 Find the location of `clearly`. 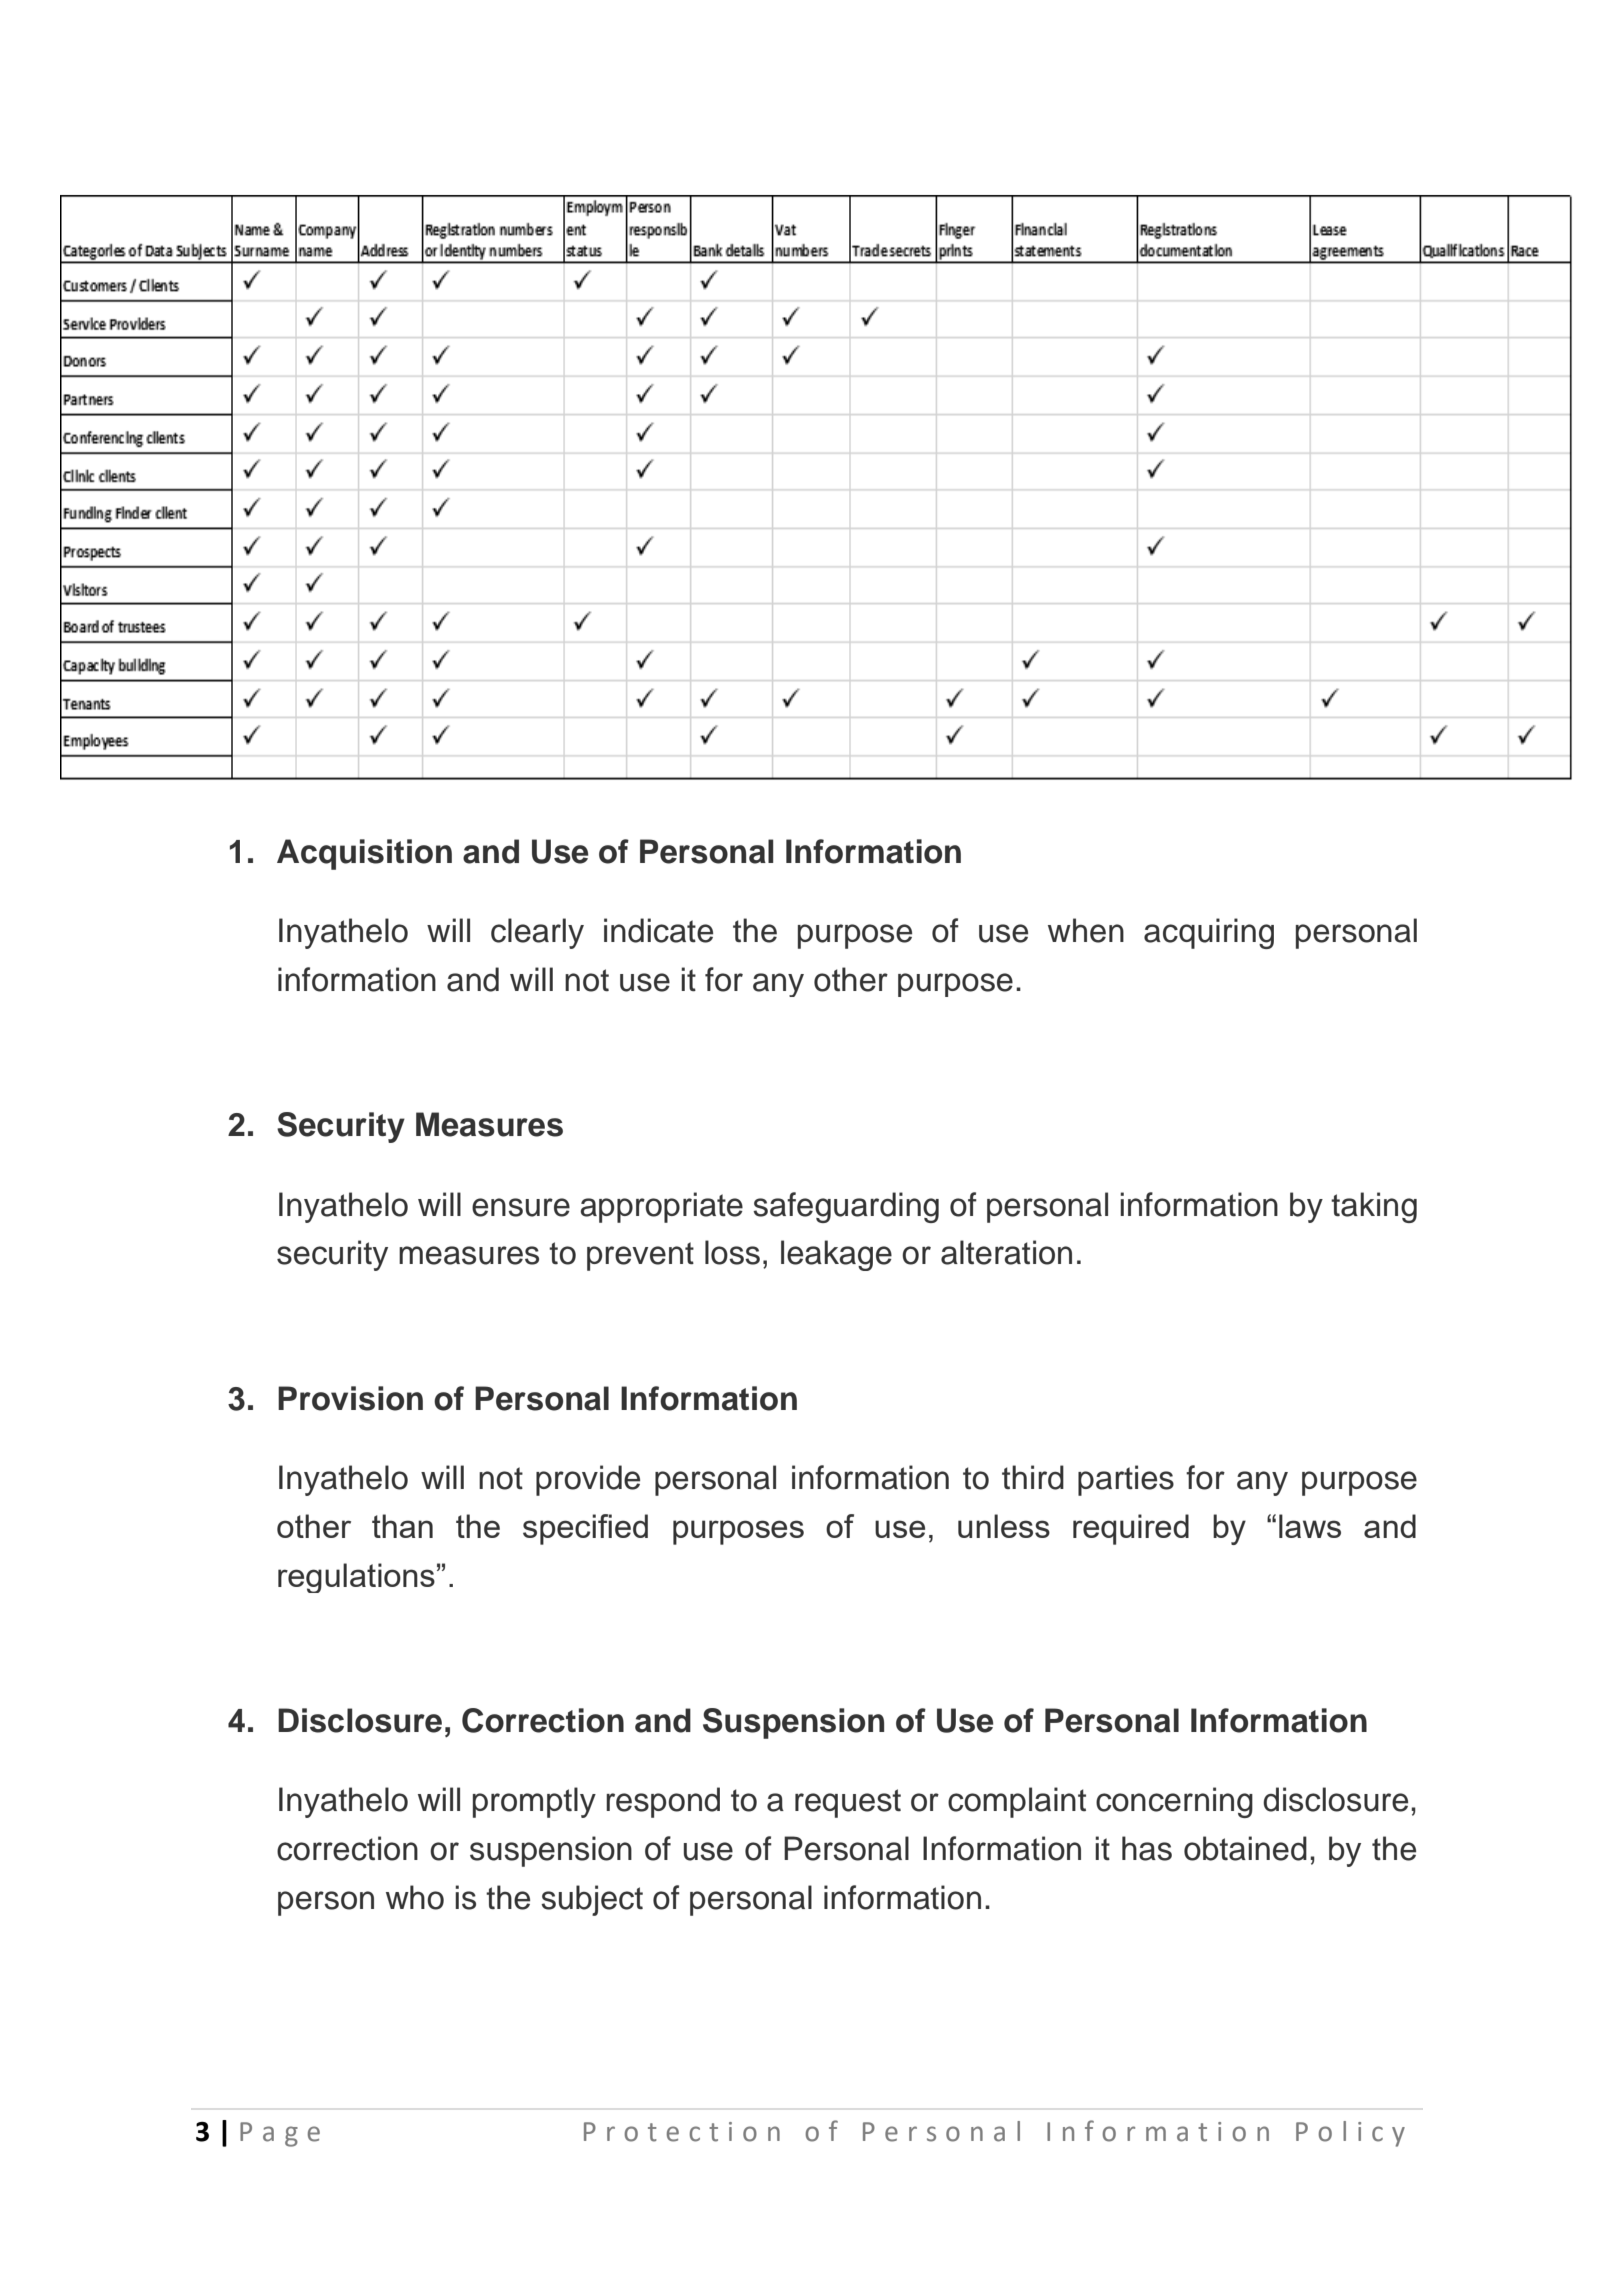

clearly is located at coordinates (537, 933).
